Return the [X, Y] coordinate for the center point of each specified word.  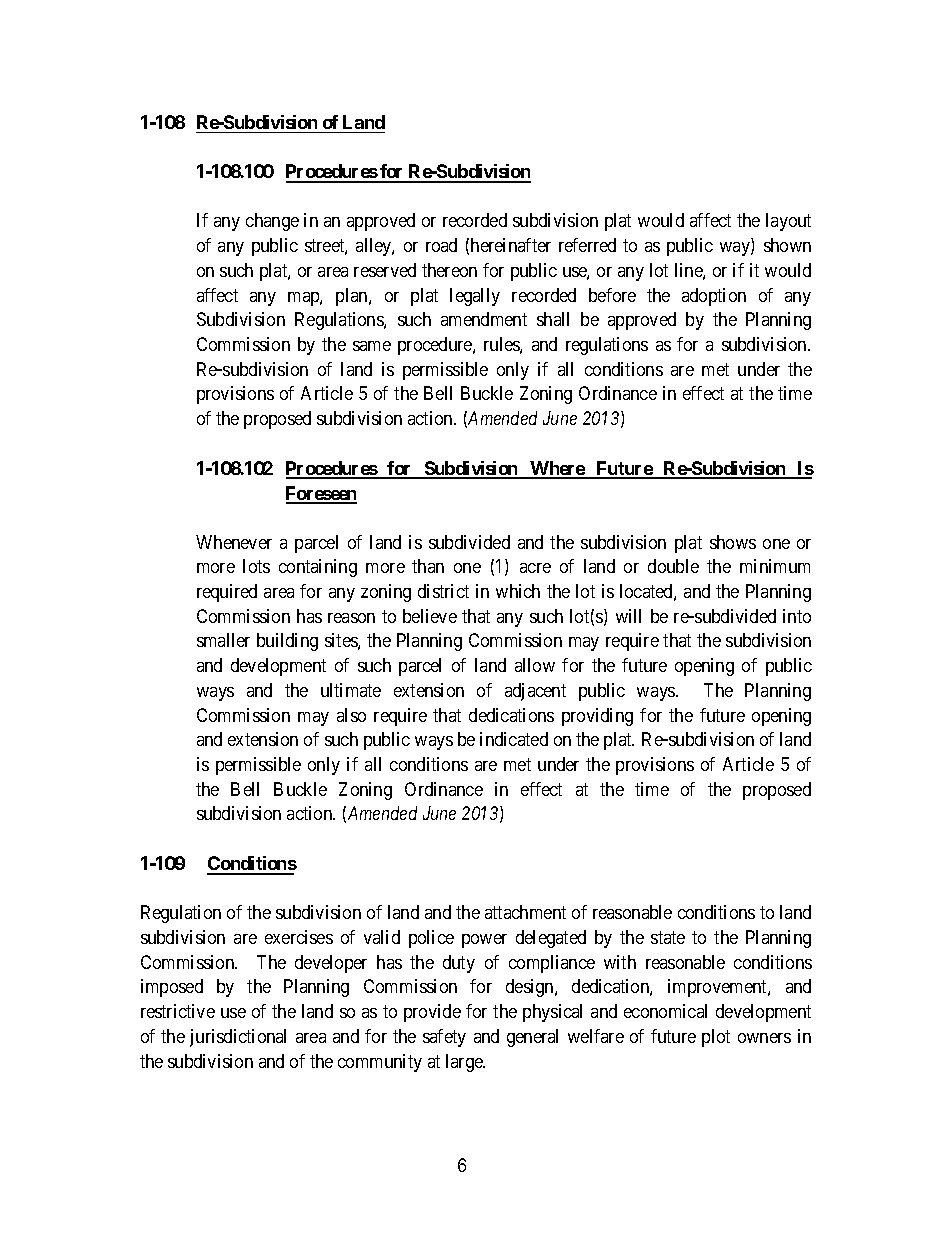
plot [716, 1038]
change [272, 222]
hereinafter [511, 245]
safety [444, 1038]
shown [787, 245]
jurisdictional [238, 1038]
